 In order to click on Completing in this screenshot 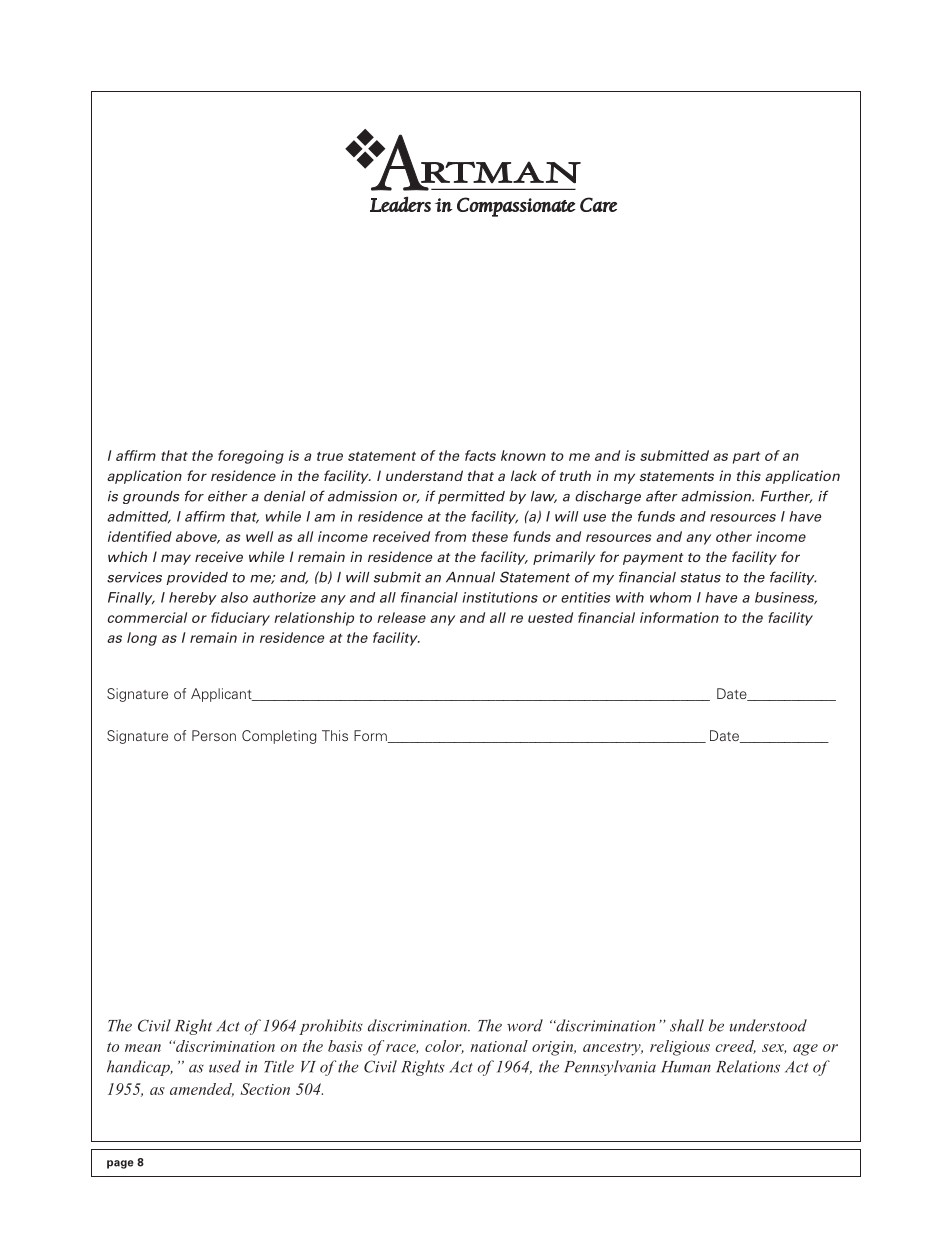, I will do `click(279, 737)`.
